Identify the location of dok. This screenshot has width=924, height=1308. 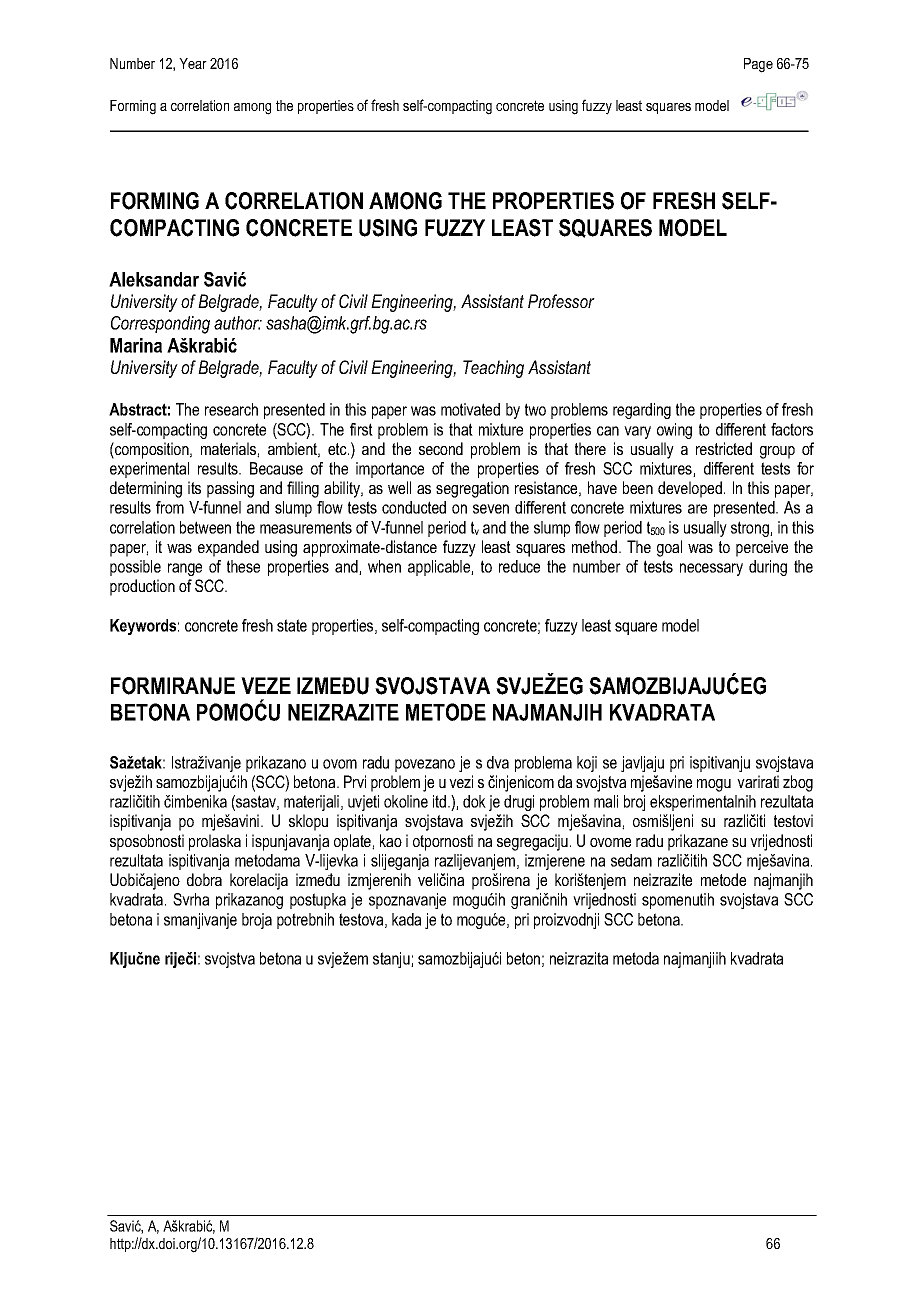
(474, 801).
